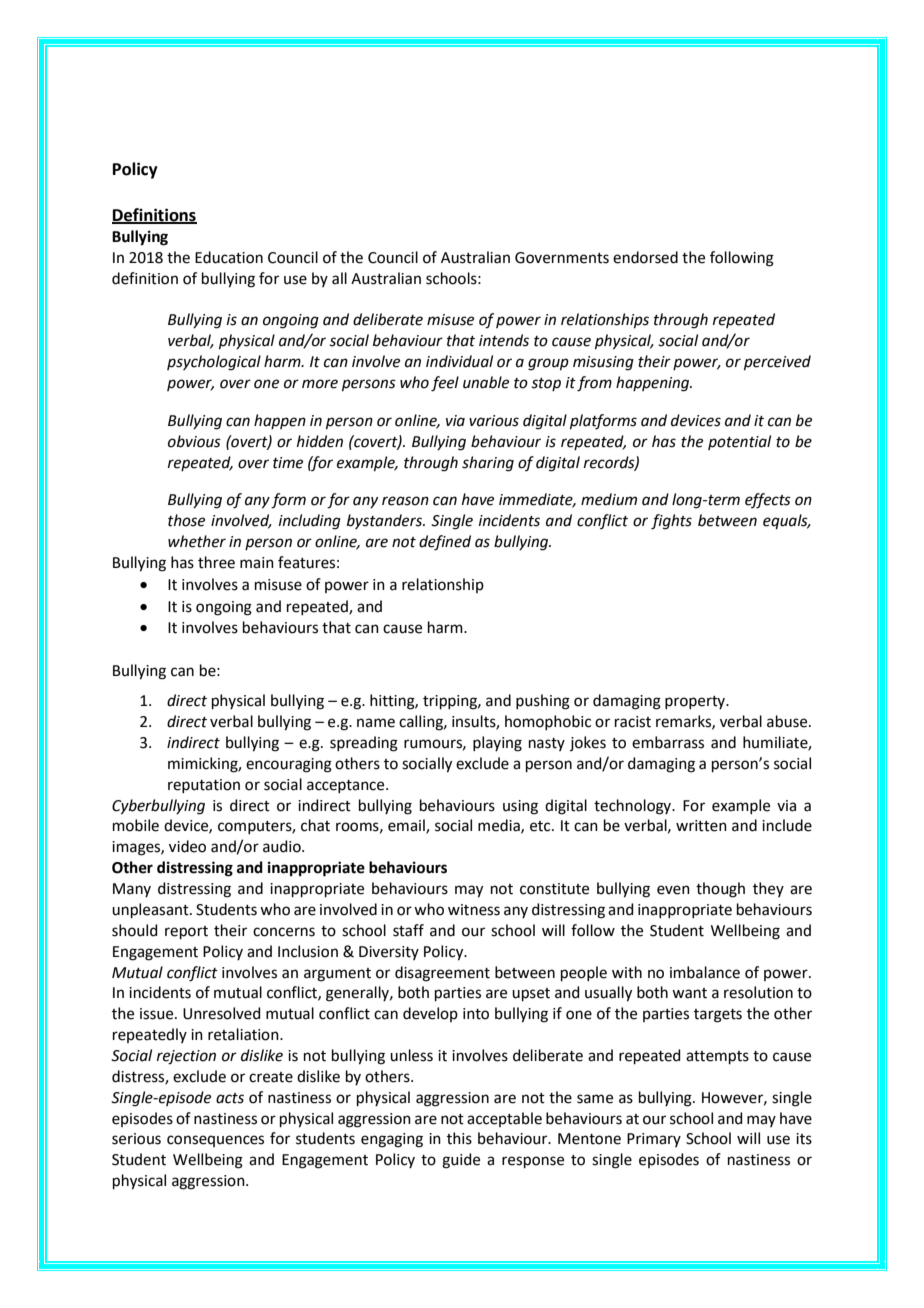 Image resolution: width=924 pixels, height=1308 pixels. Describe the element at coordinates (407, 826) in the document. I see `email` at that location.
